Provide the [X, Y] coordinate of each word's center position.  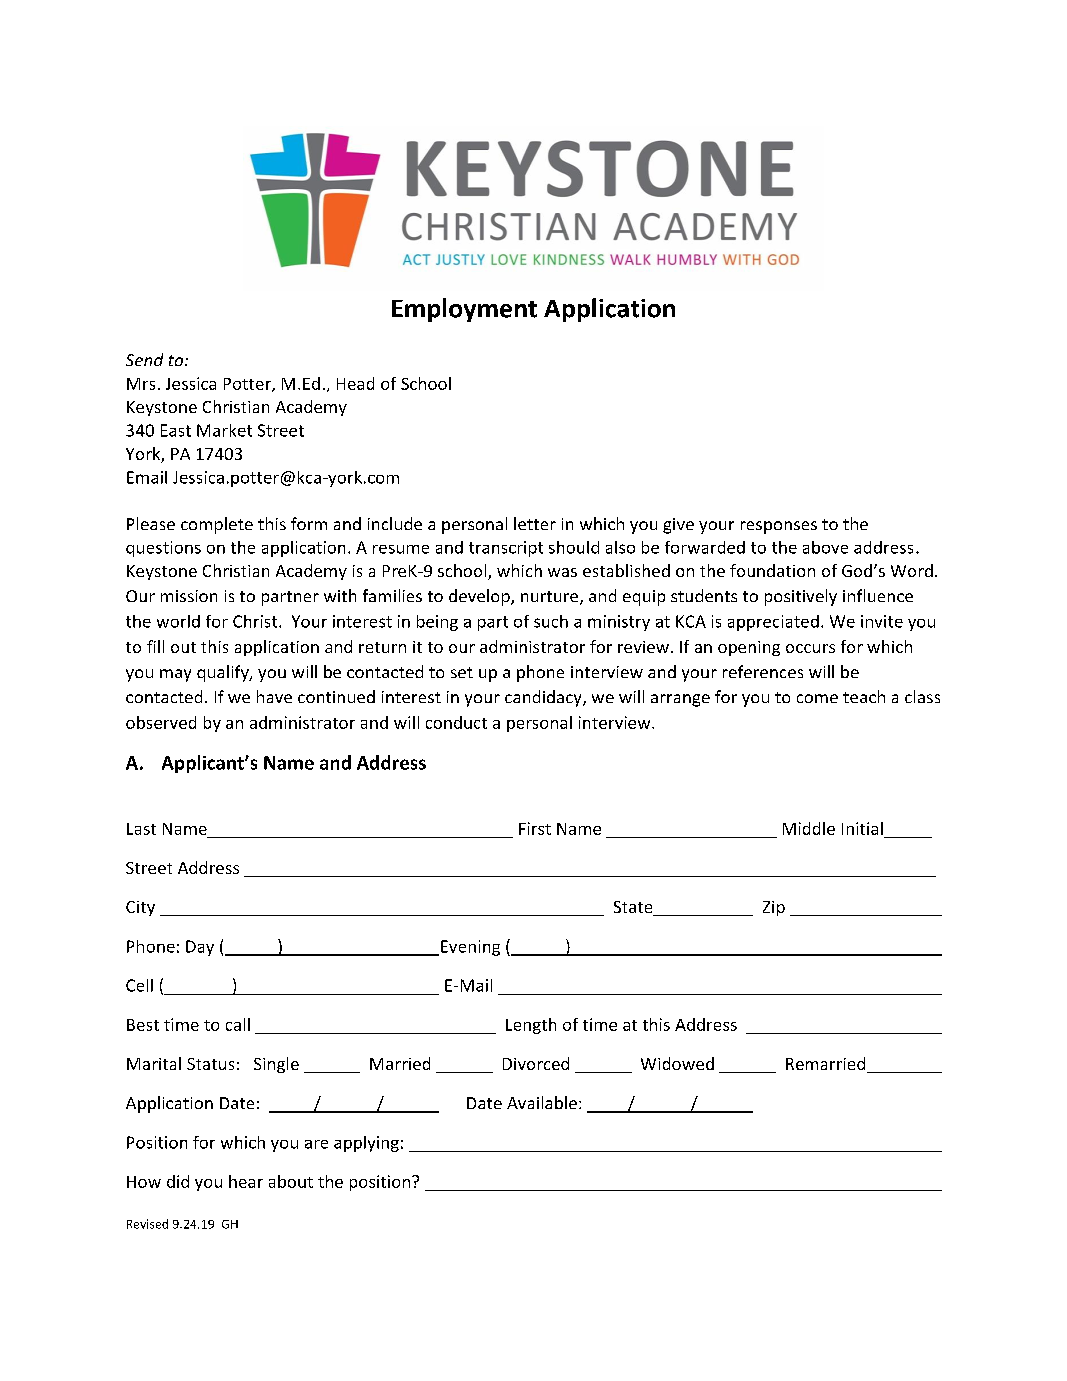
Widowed [677, 1063]
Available [542, 1102]
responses [779, 527]
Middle [809, 828]
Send [144, 359]
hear [246, 1181]
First [535, 828]
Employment [464, 310]
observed [161, 722]
